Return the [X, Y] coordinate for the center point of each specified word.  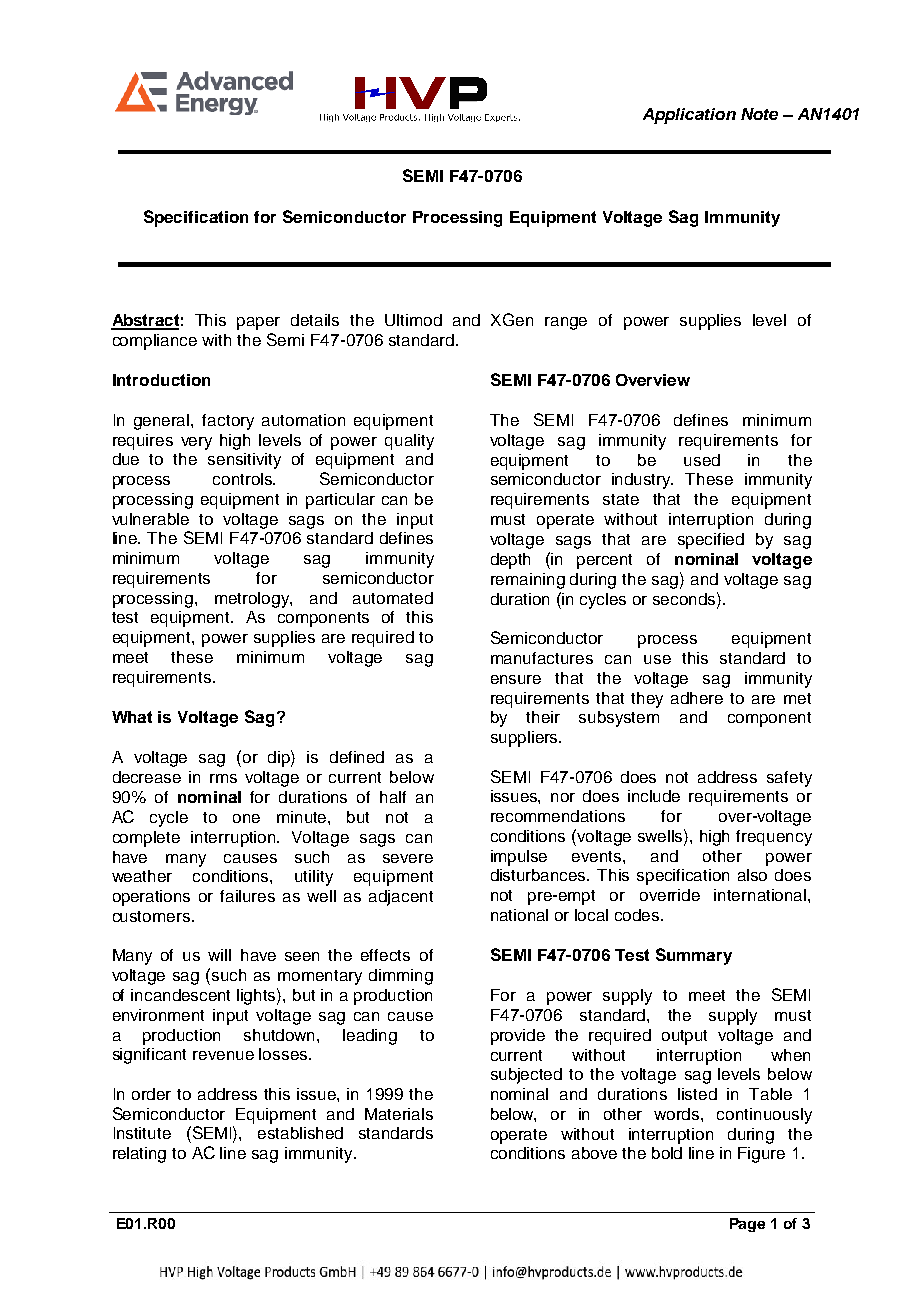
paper [258, 323]
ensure [516, 679]
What [132, 717]
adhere [697, 698]
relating [139, 1155]
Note [759, 114]
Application [689, 116]
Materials [399, 1114]
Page [747, 1225]
